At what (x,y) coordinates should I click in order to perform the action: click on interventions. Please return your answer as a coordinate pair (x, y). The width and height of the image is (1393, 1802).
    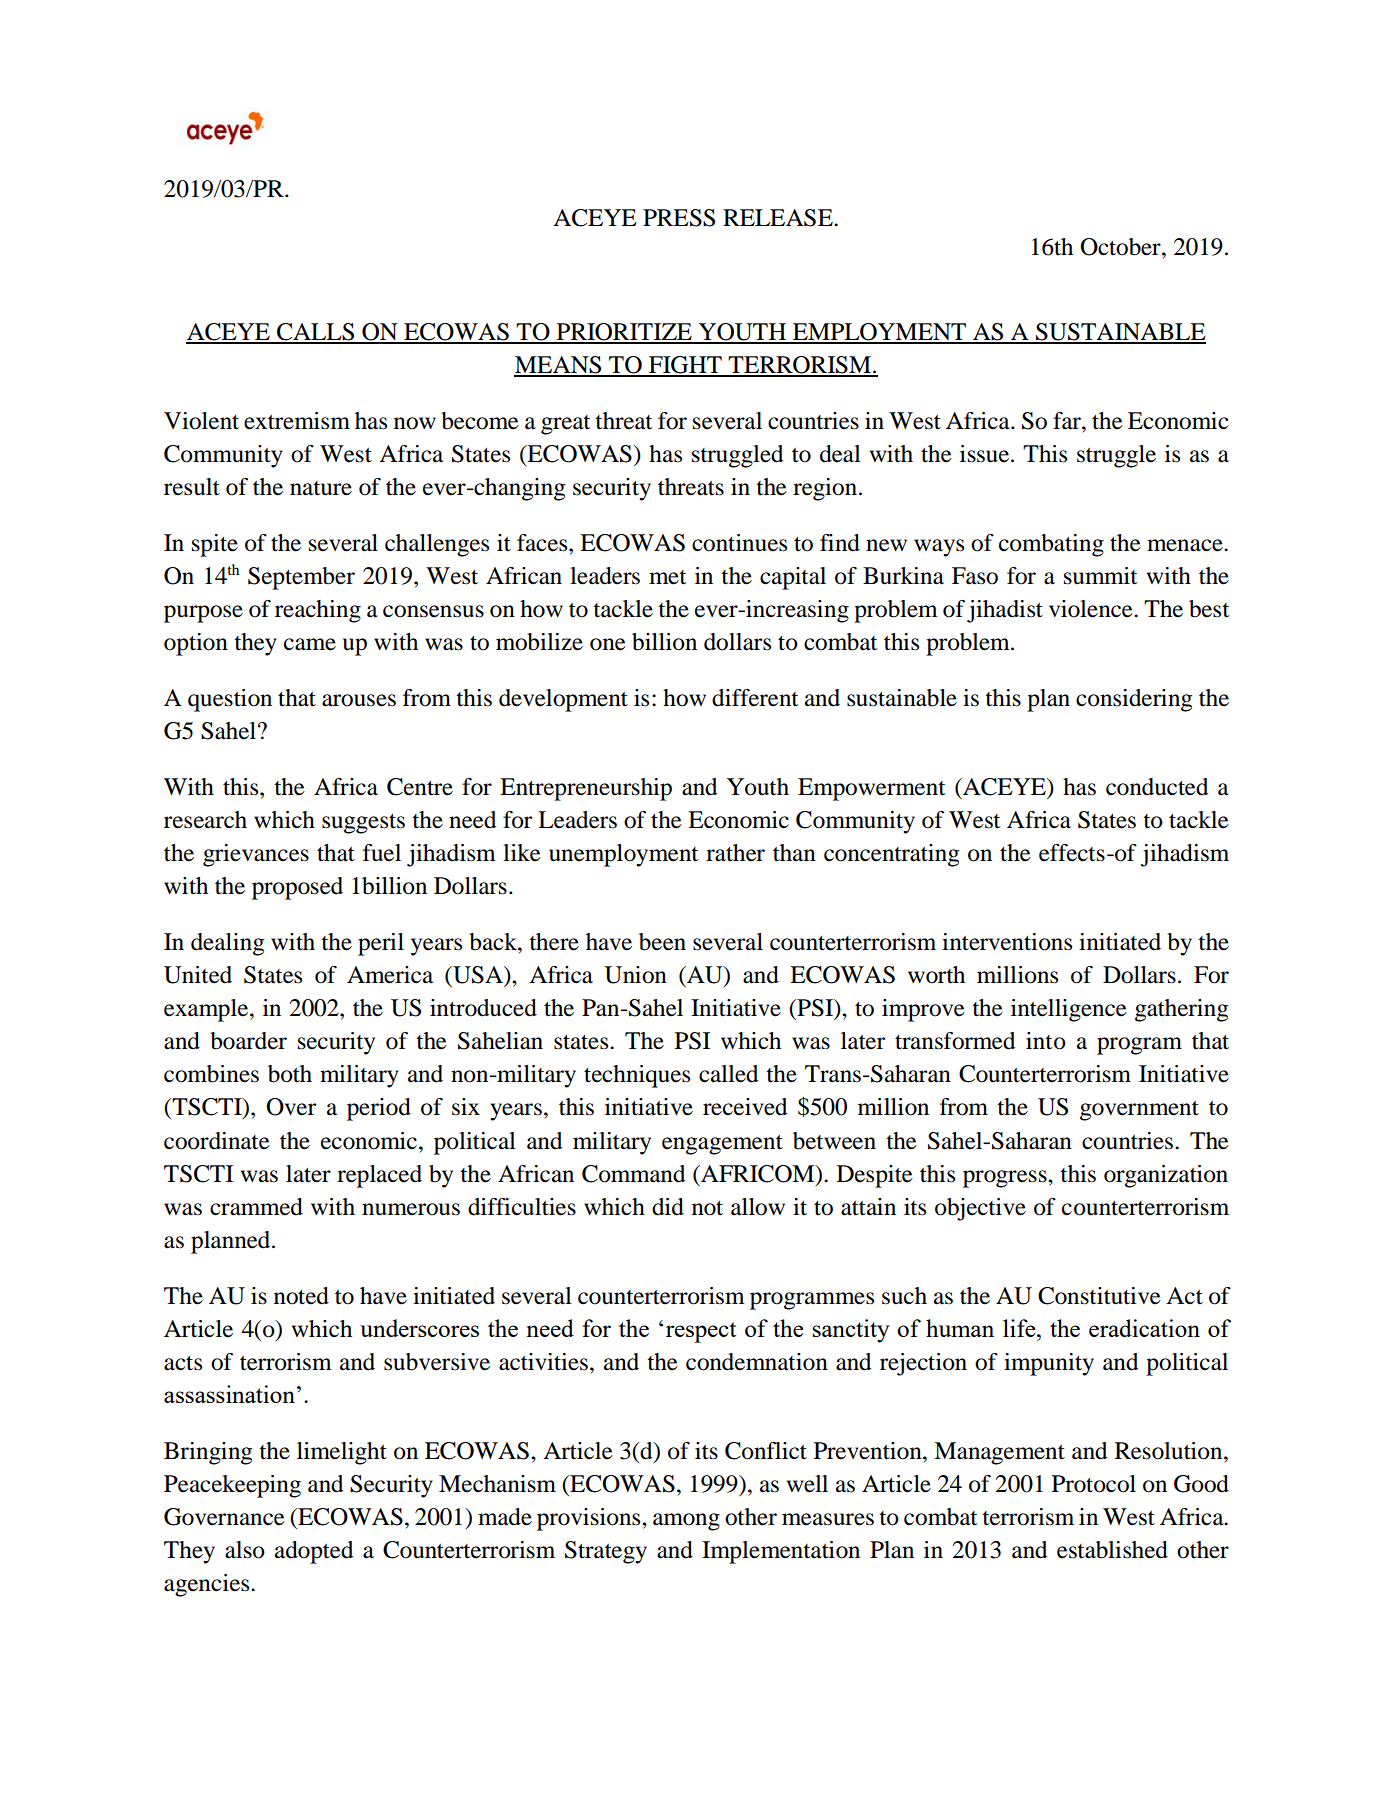
    Looking at the image, I should click on (1007, 942).
